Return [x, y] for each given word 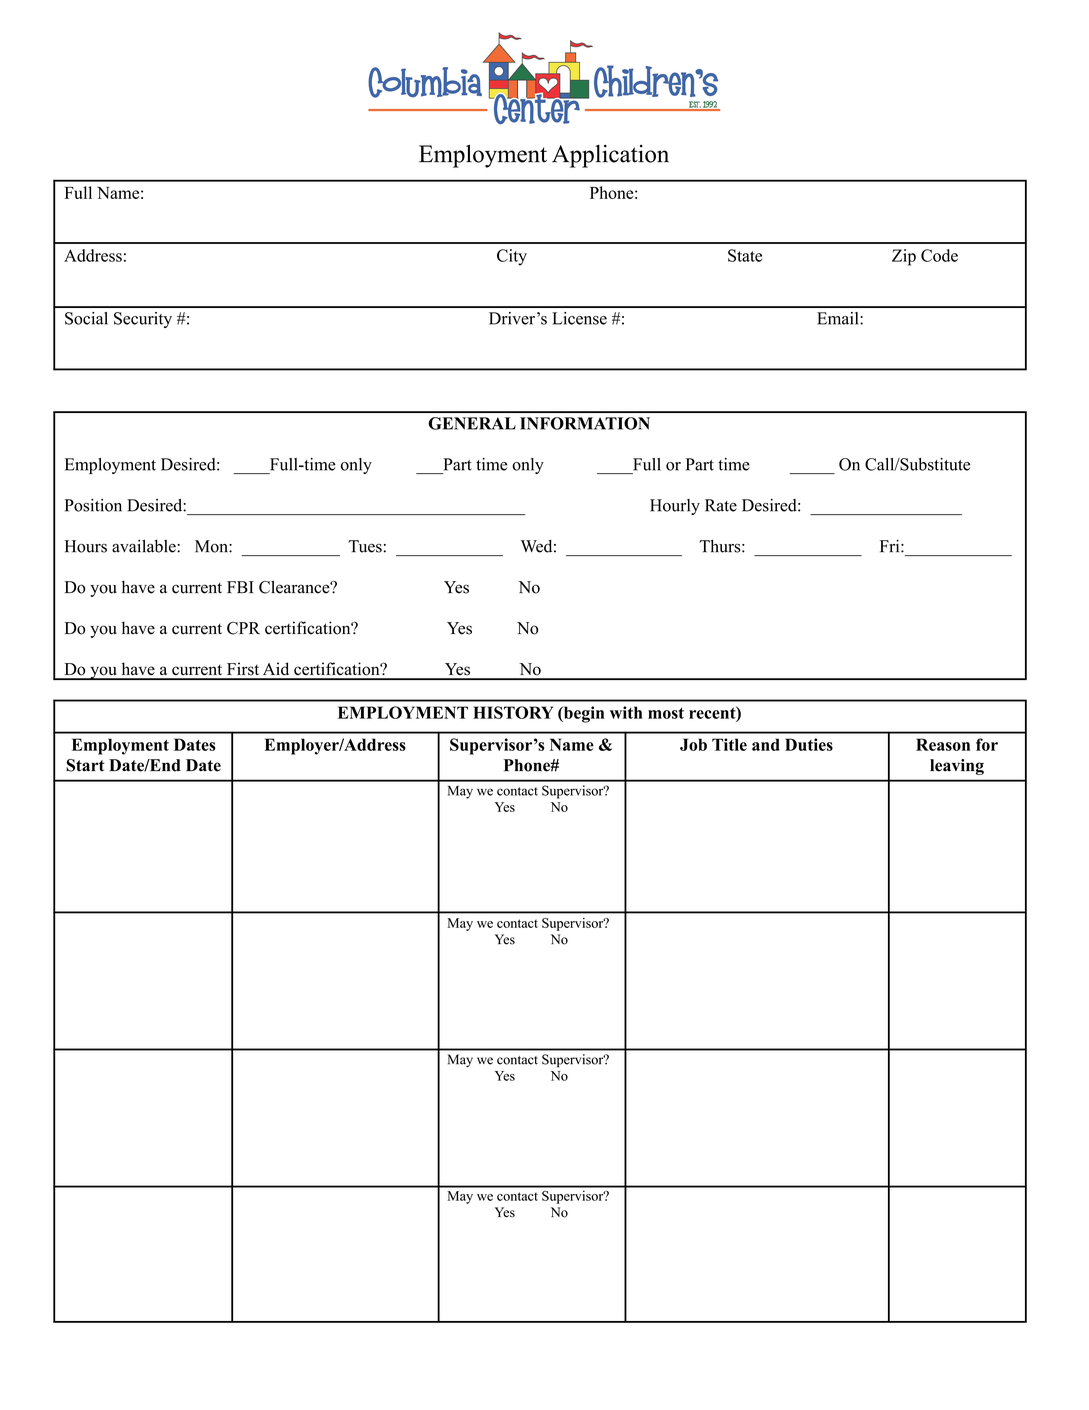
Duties [809, 744]
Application [610, 156]
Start [85, 765]
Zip [904, 257]
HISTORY [513, 712]
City [512, 257]
